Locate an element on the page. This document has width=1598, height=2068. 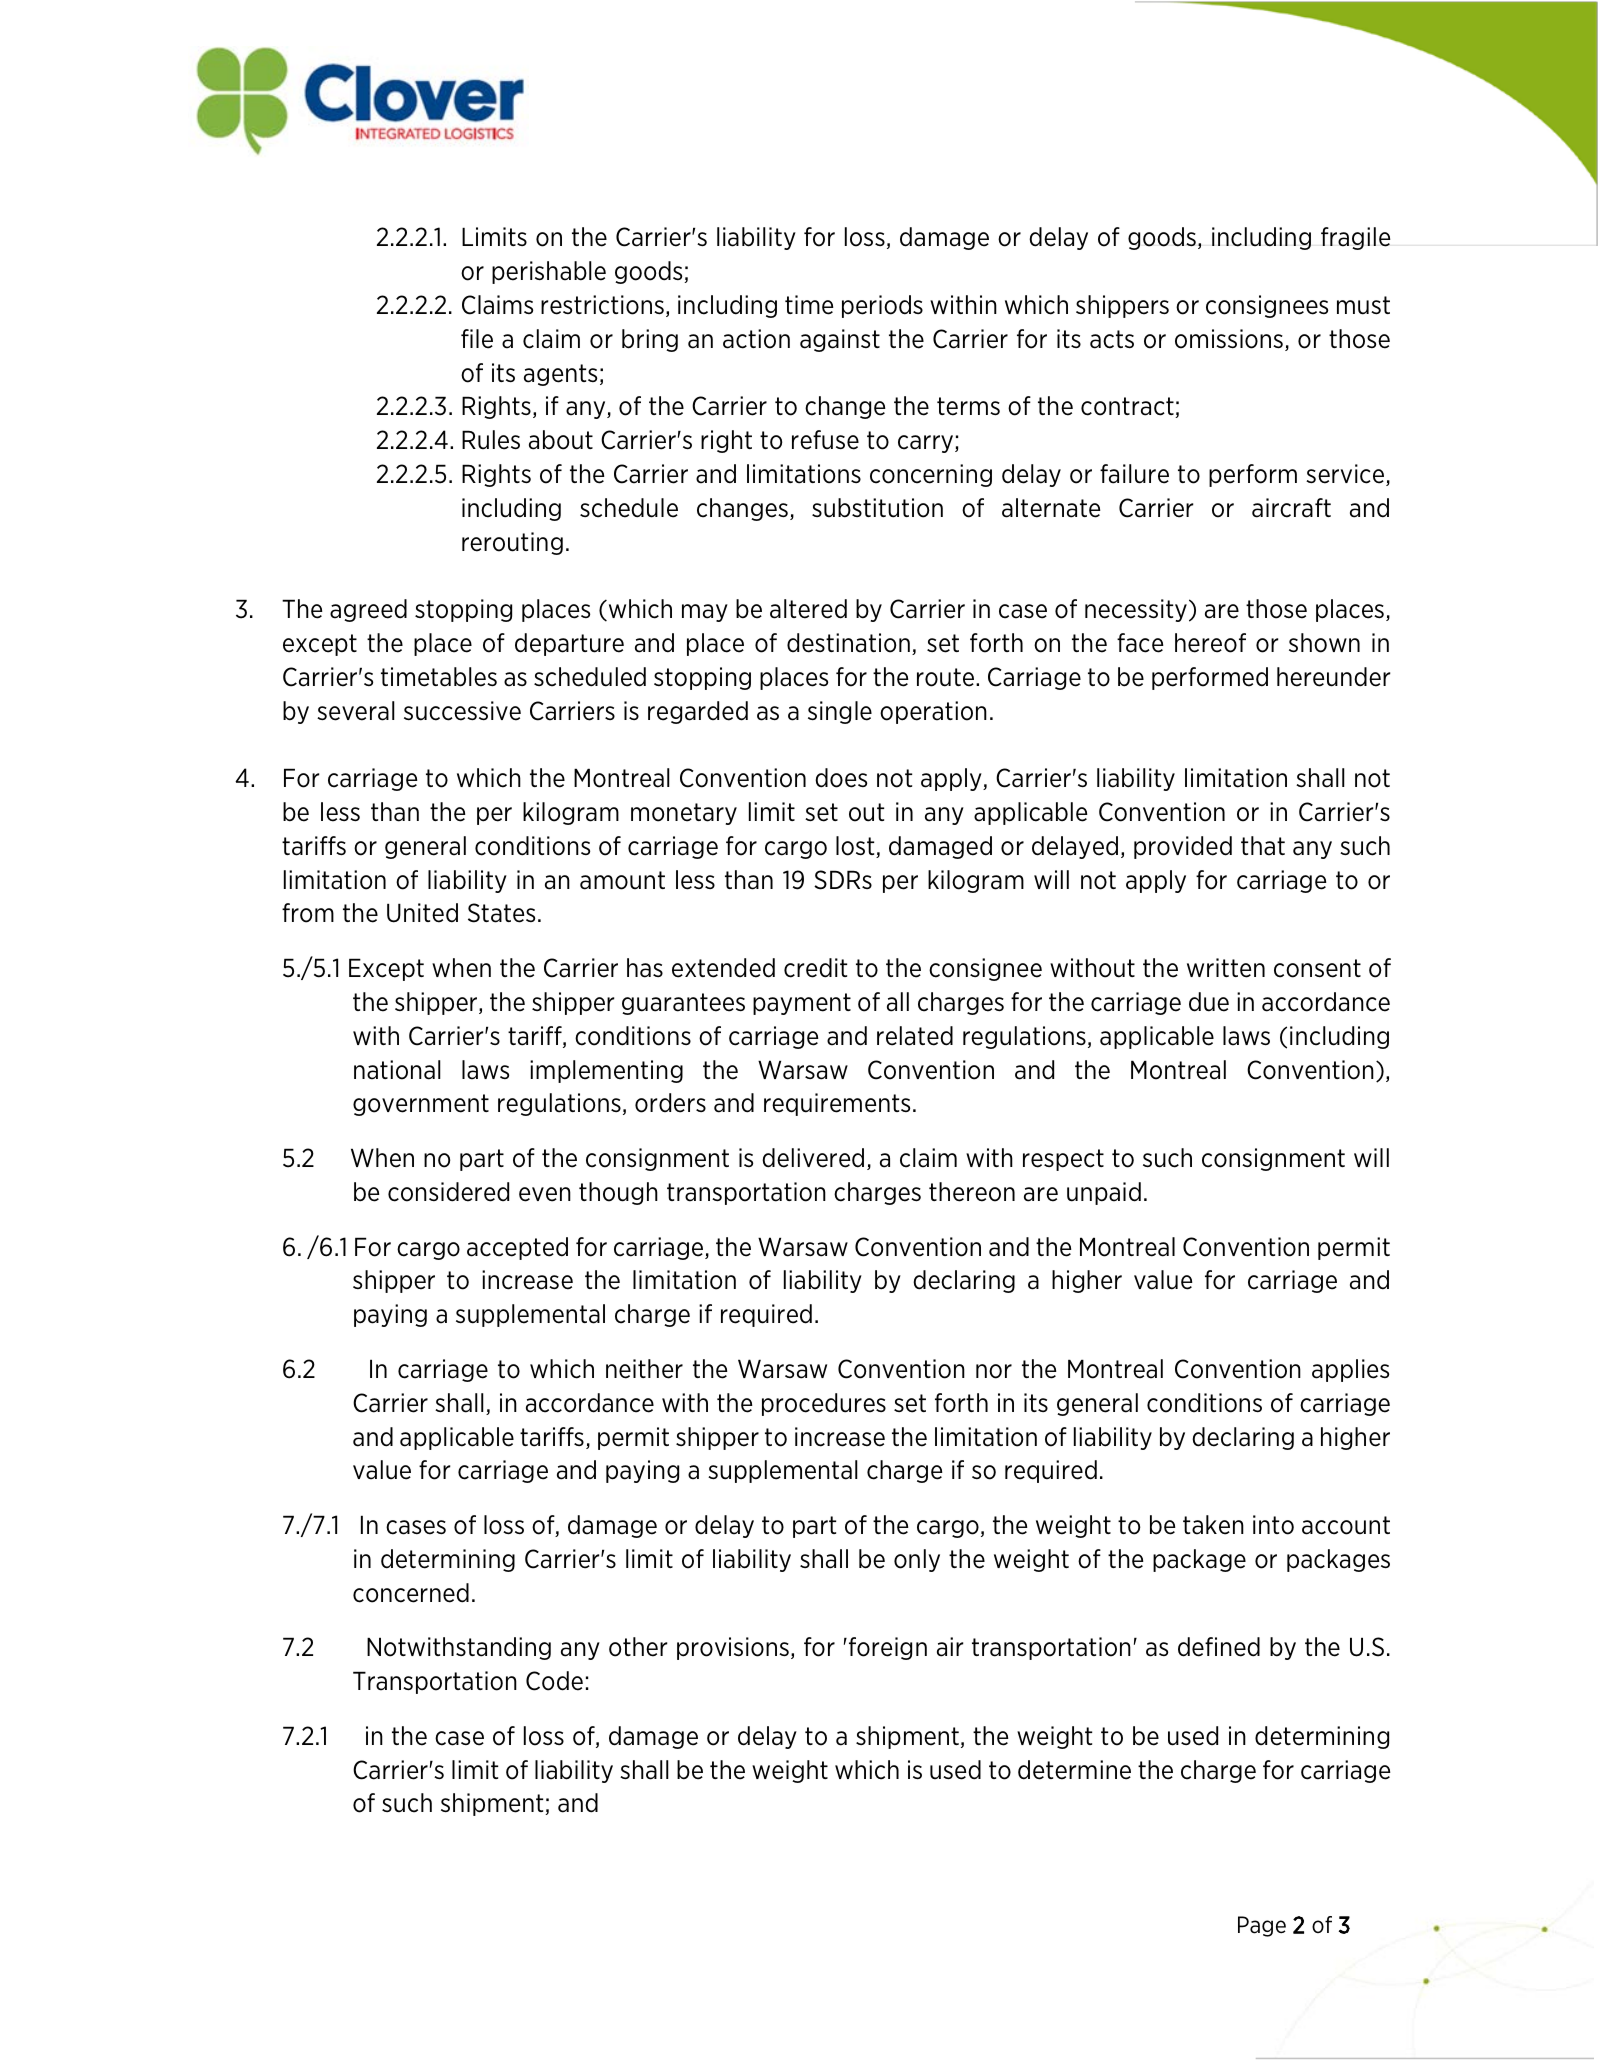
omissions is located at coordinates (1229, 339).
